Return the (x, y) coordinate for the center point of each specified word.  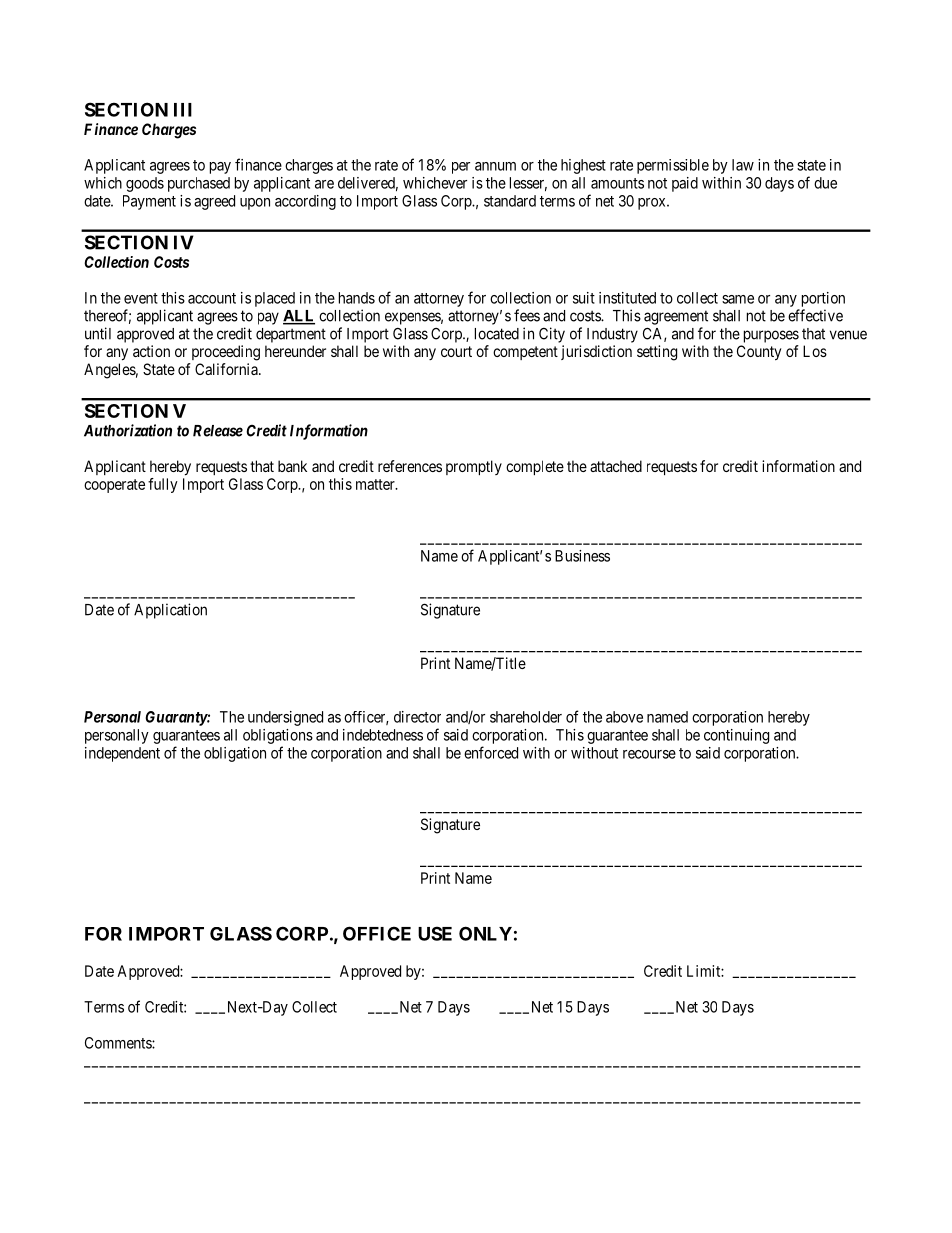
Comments (119, 1043)
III (183, 110)
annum (495, 166)
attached (616, 466)
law (743, 165)
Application (170, 611)
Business (582, 556)
